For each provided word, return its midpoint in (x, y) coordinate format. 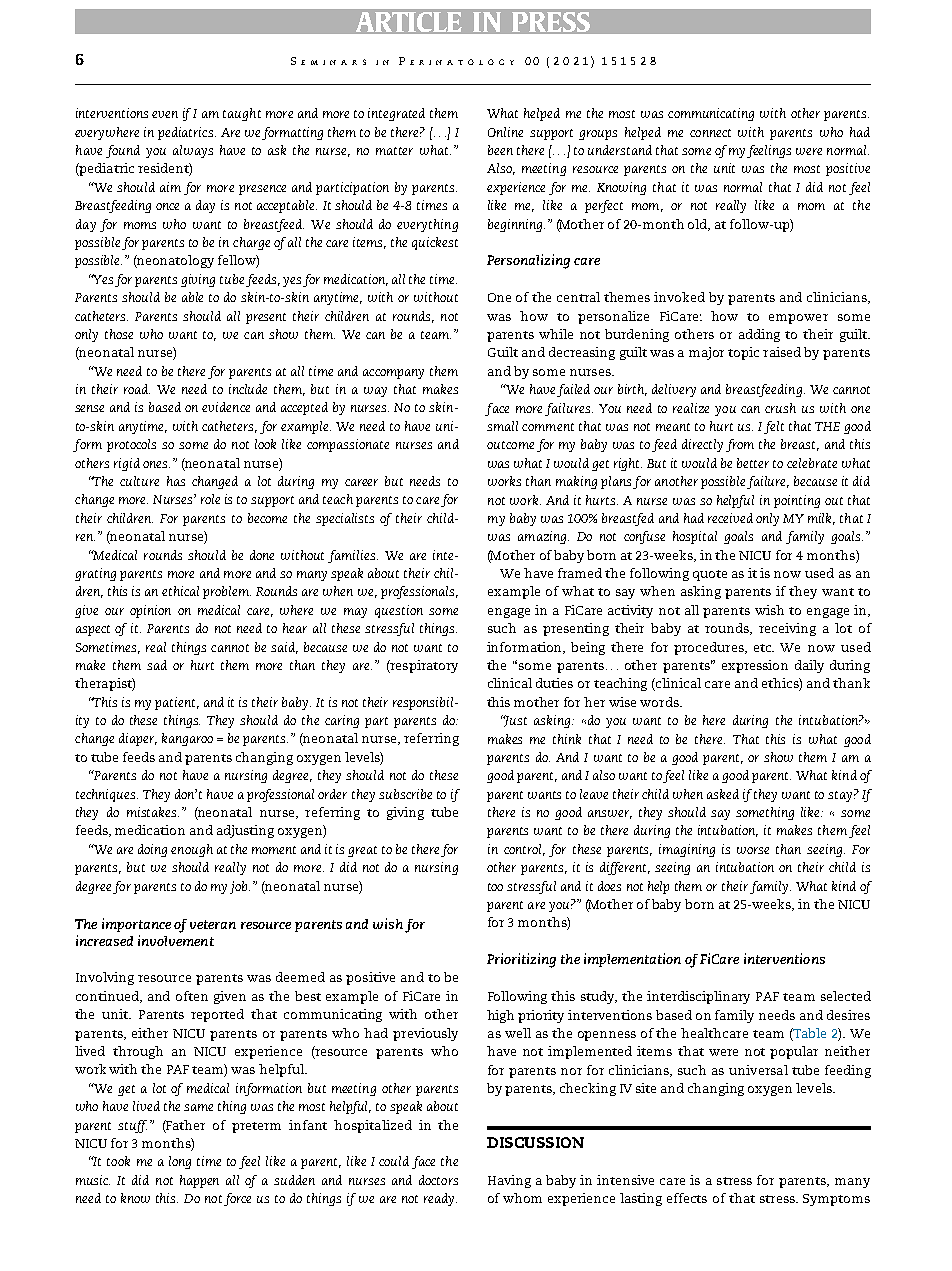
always (193, 151)
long (180, 1162)
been (500, 150)
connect (710, 133)
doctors (438, 1180)
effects (687, 1198)
